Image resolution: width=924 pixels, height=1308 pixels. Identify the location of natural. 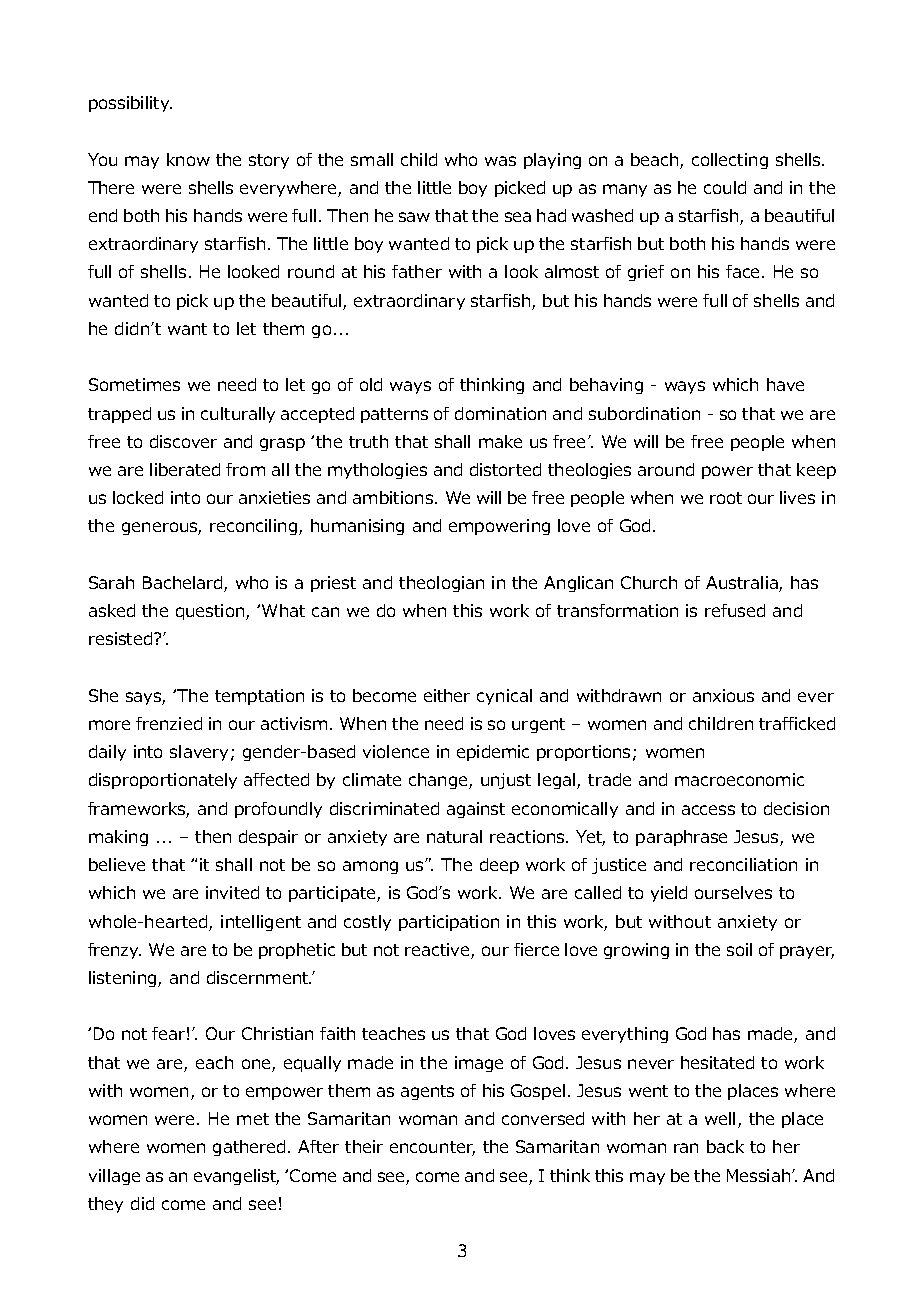
(454, 836).
